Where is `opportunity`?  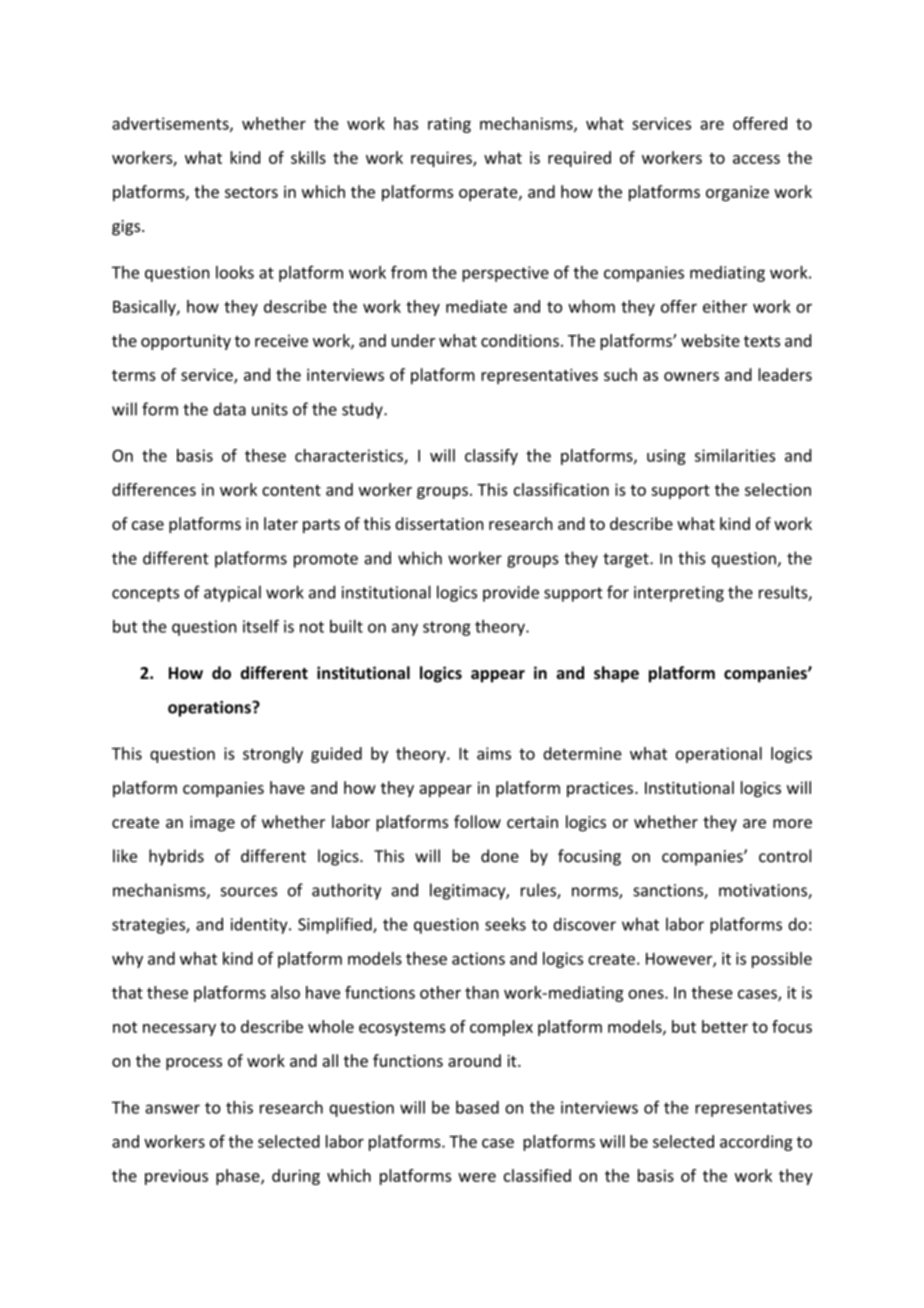 opportunity is located at coordinates (186, 342).
